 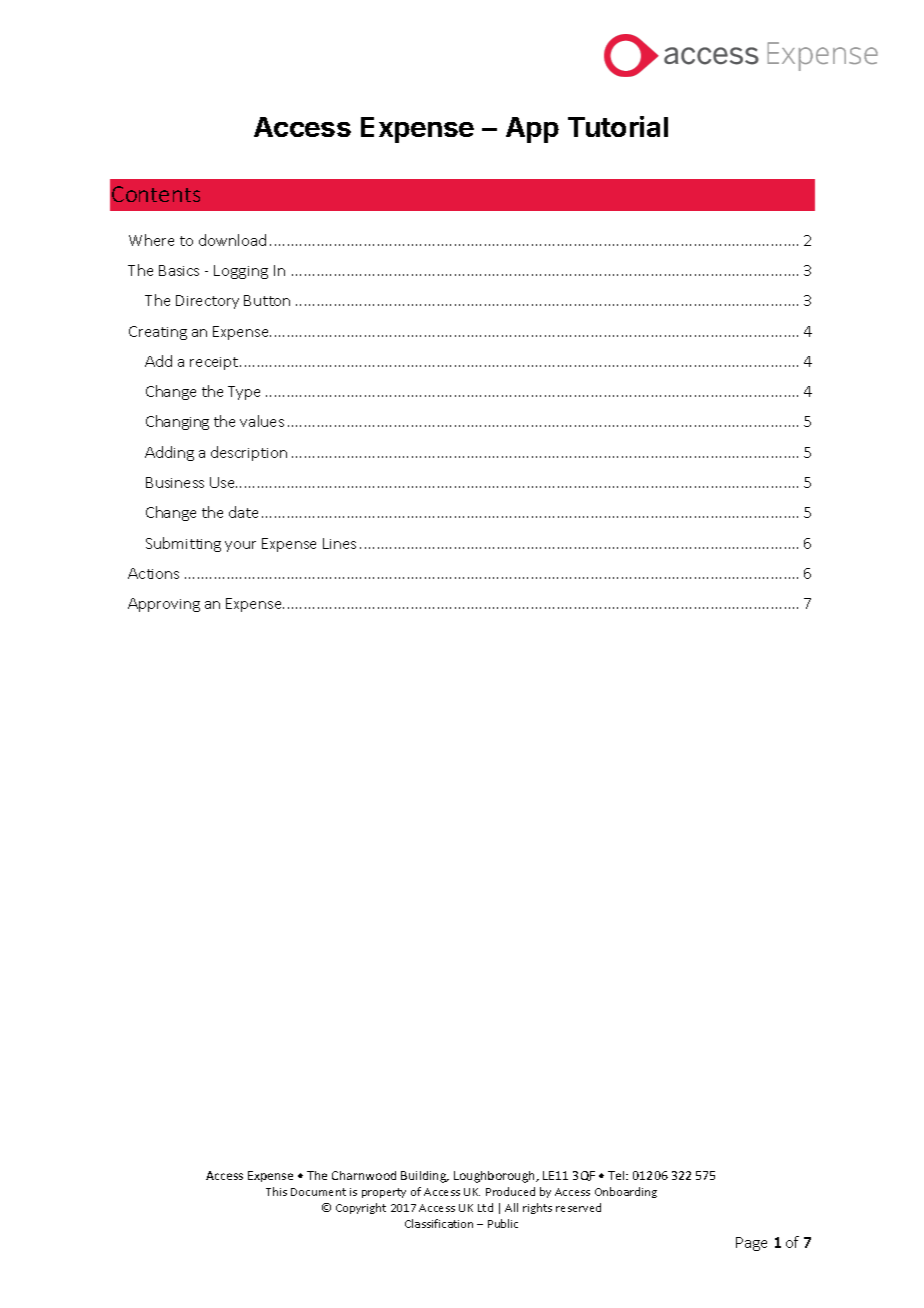 What do you see at coordinates (425, 1177) in the page?
I see `Building` at bounding box center [425, 1177].
